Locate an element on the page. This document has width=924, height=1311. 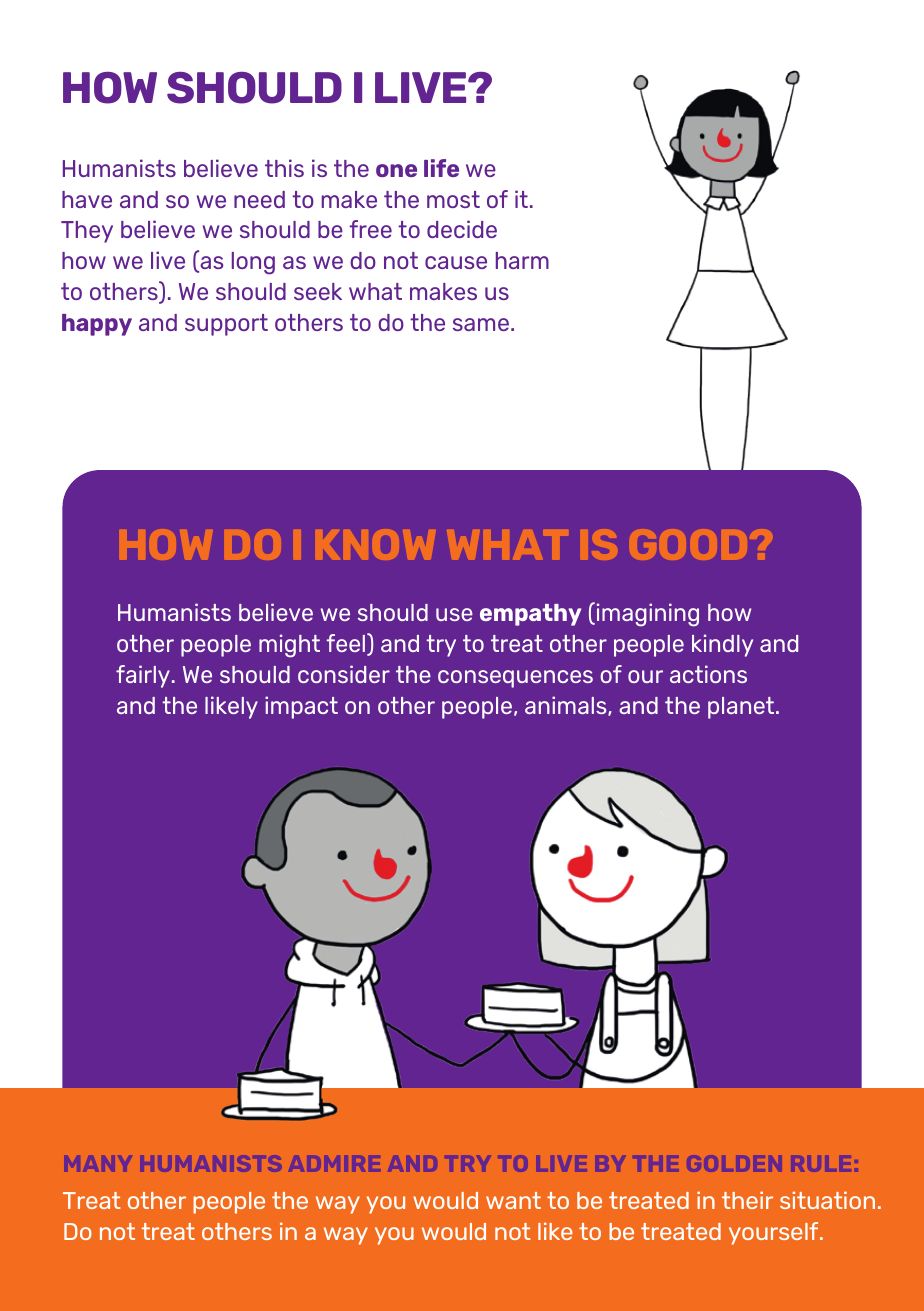
harm is located at coordinates (522, 260).
